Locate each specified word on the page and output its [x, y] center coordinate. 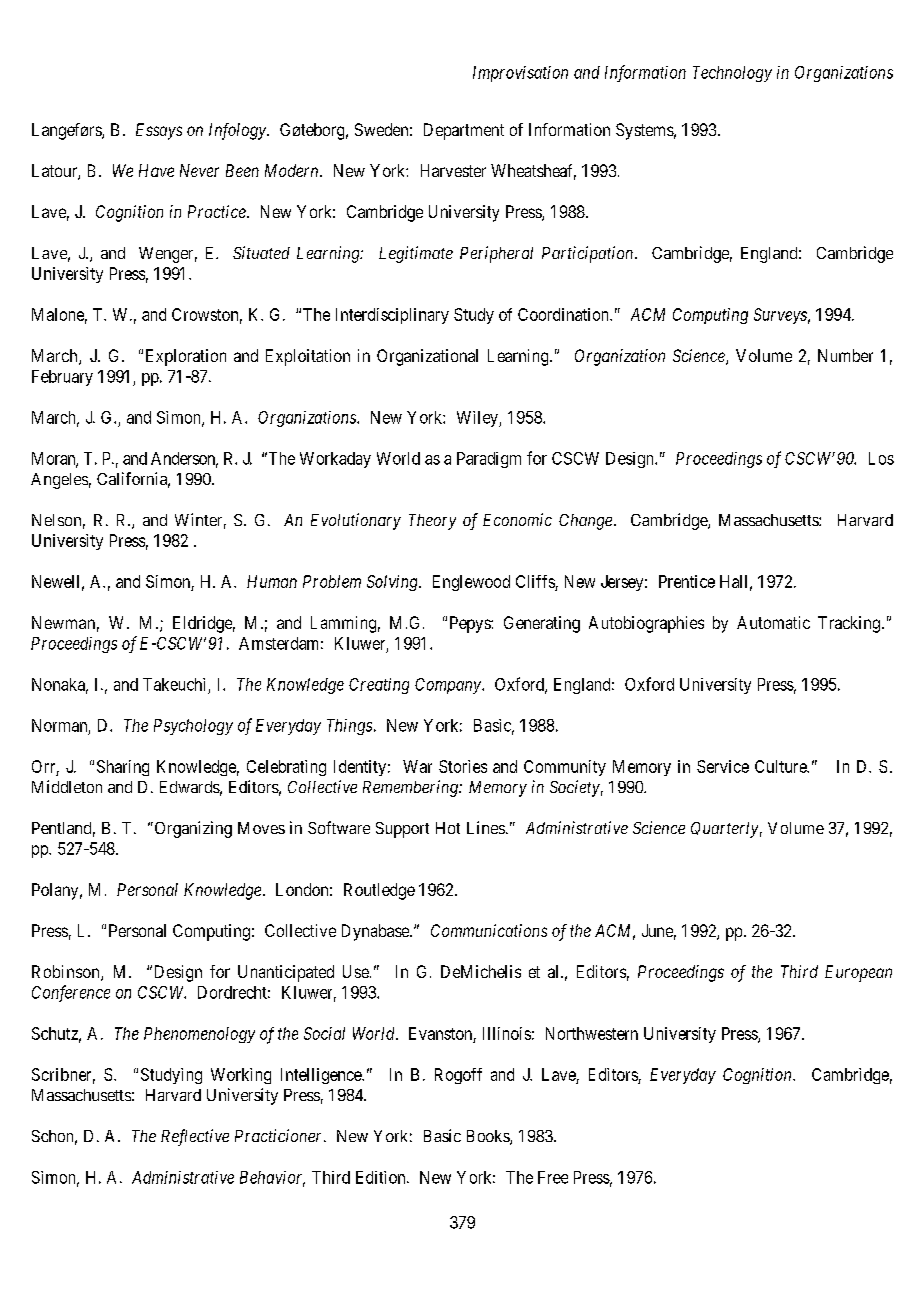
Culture [781, 766]
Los [881, 458]
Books [489, 1137]
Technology [732, 74]
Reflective [195, 1137]
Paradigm [489, 460]
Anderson [184, 459]
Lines [486, 827]
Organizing [192, 829]
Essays [159, 131]
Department [464, 131]
